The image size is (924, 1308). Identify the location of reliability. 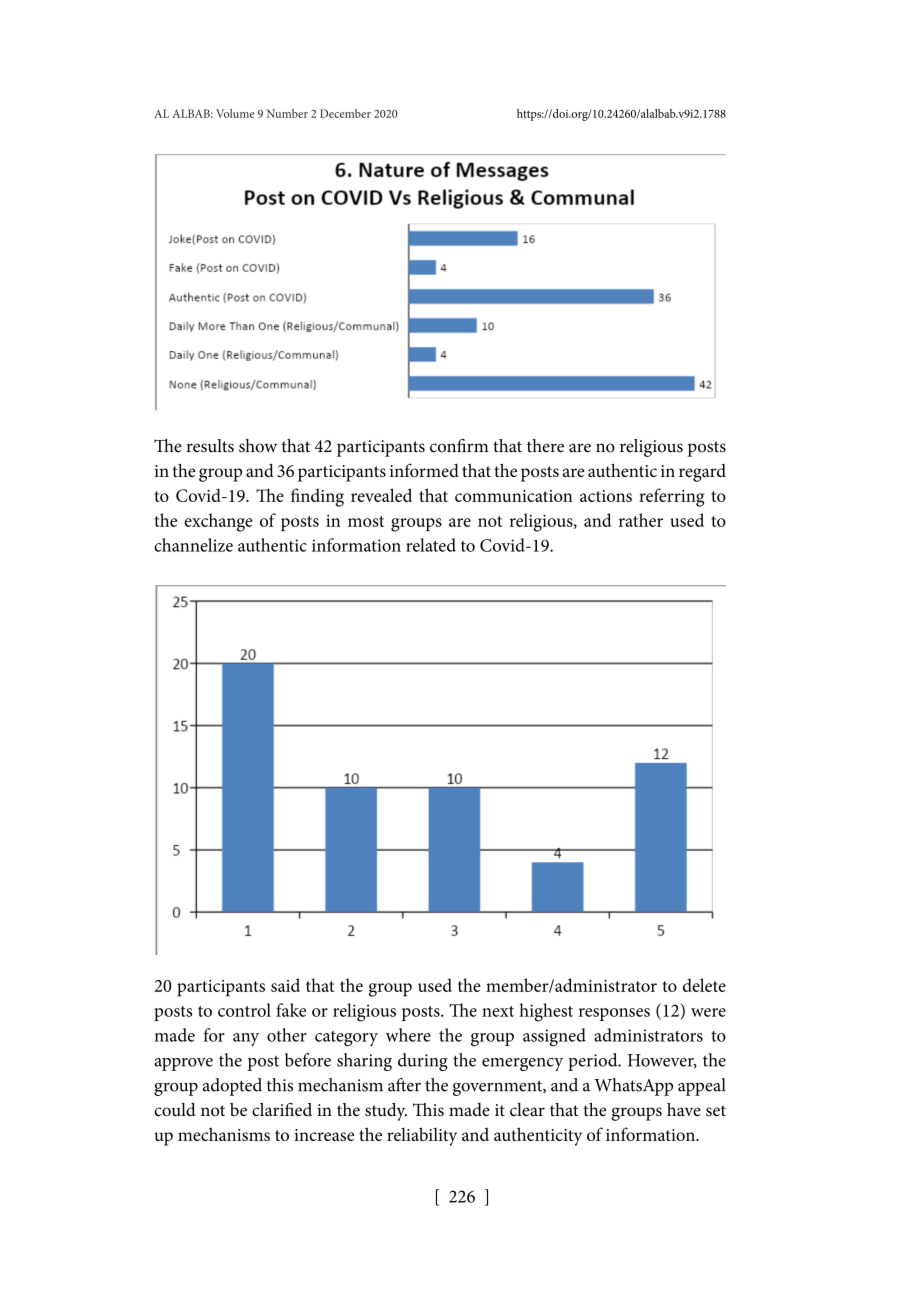
(422, 1136).
